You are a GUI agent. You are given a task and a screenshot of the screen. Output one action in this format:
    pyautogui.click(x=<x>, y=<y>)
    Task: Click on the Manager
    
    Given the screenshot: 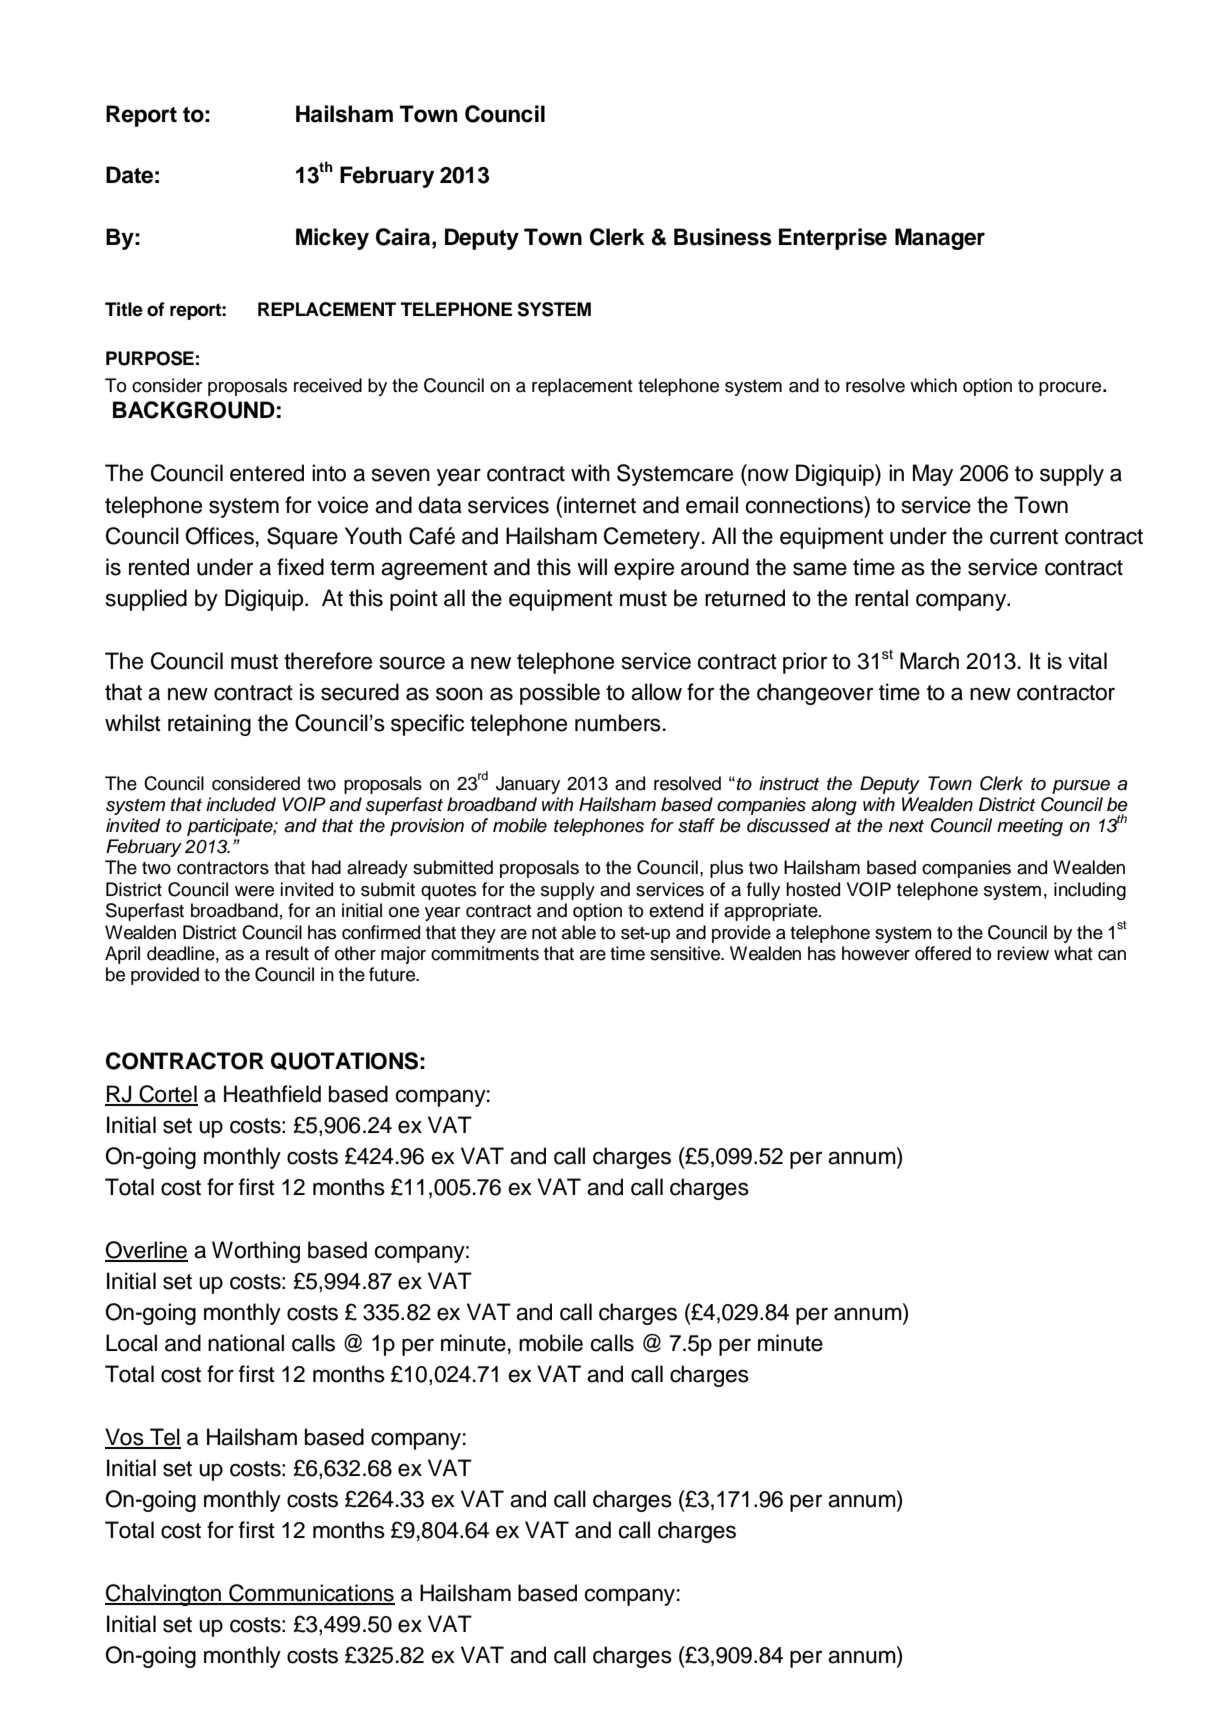 What is the action you would take?
    pyautogui.click(x=940, y=239)
